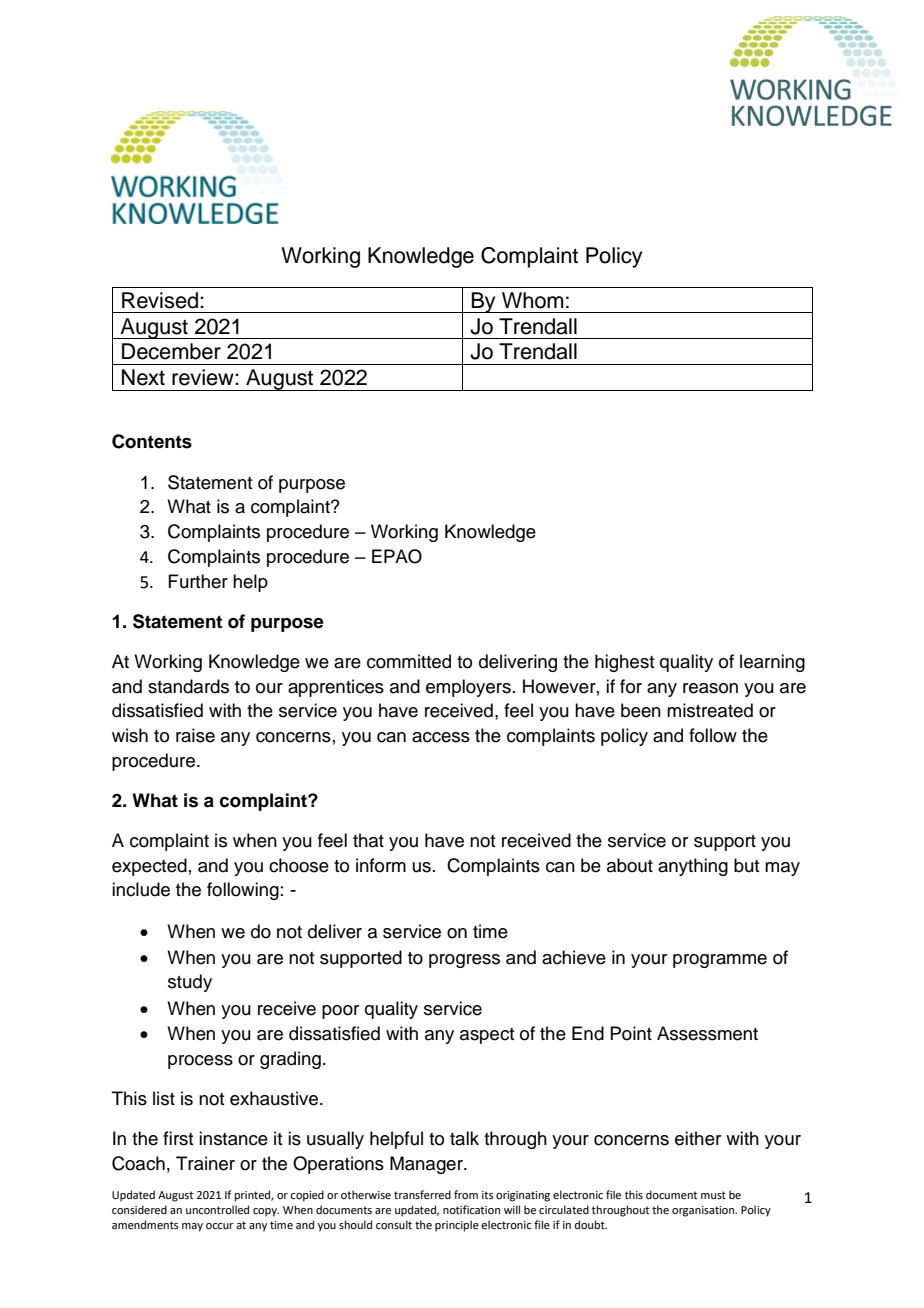 The width and height of the document is (924, 1308). Describe the element at coordinates (710, 688) in the document. I see `reason` at that location.
